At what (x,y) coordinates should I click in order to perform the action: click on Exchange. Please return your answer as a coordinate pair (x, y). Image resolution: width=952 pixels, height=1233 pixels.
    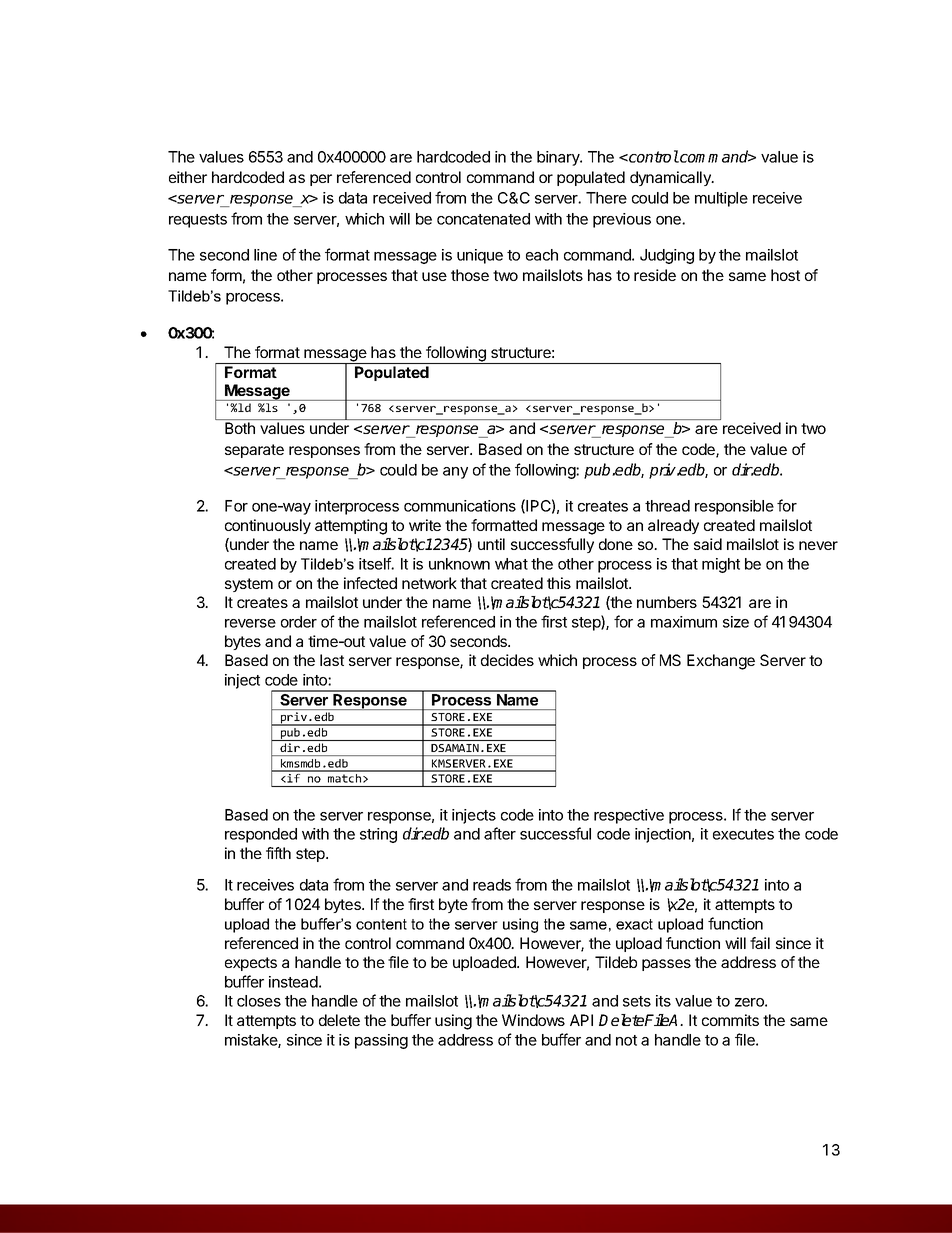
    Looking at the image, I should click on (721, 662).
